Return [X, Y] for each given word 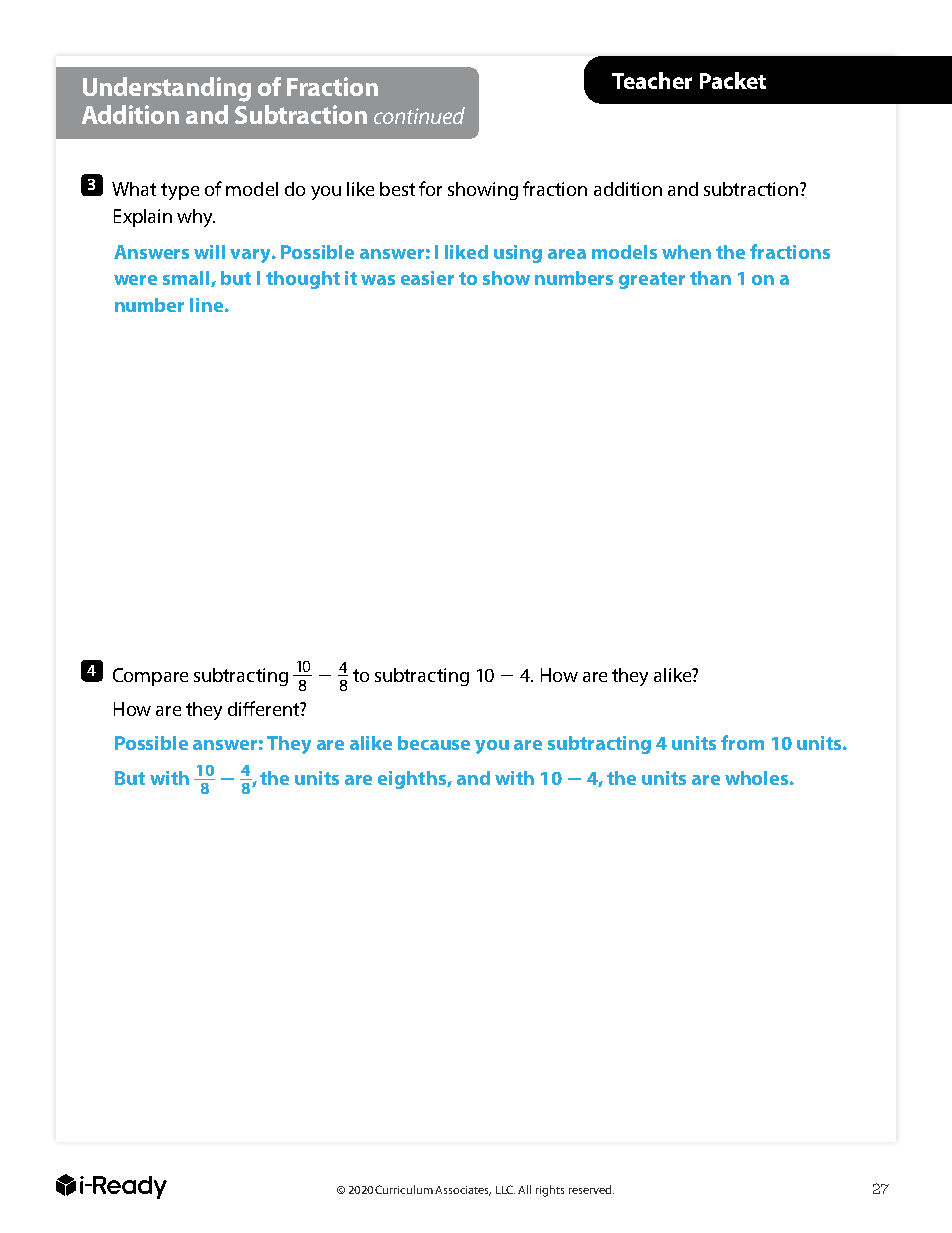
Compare [150, 677]
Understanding [167, 89]
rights [550, 1191]
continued [419, 115]
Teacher [652, 80]
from [742, 742]
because [434, 743]
